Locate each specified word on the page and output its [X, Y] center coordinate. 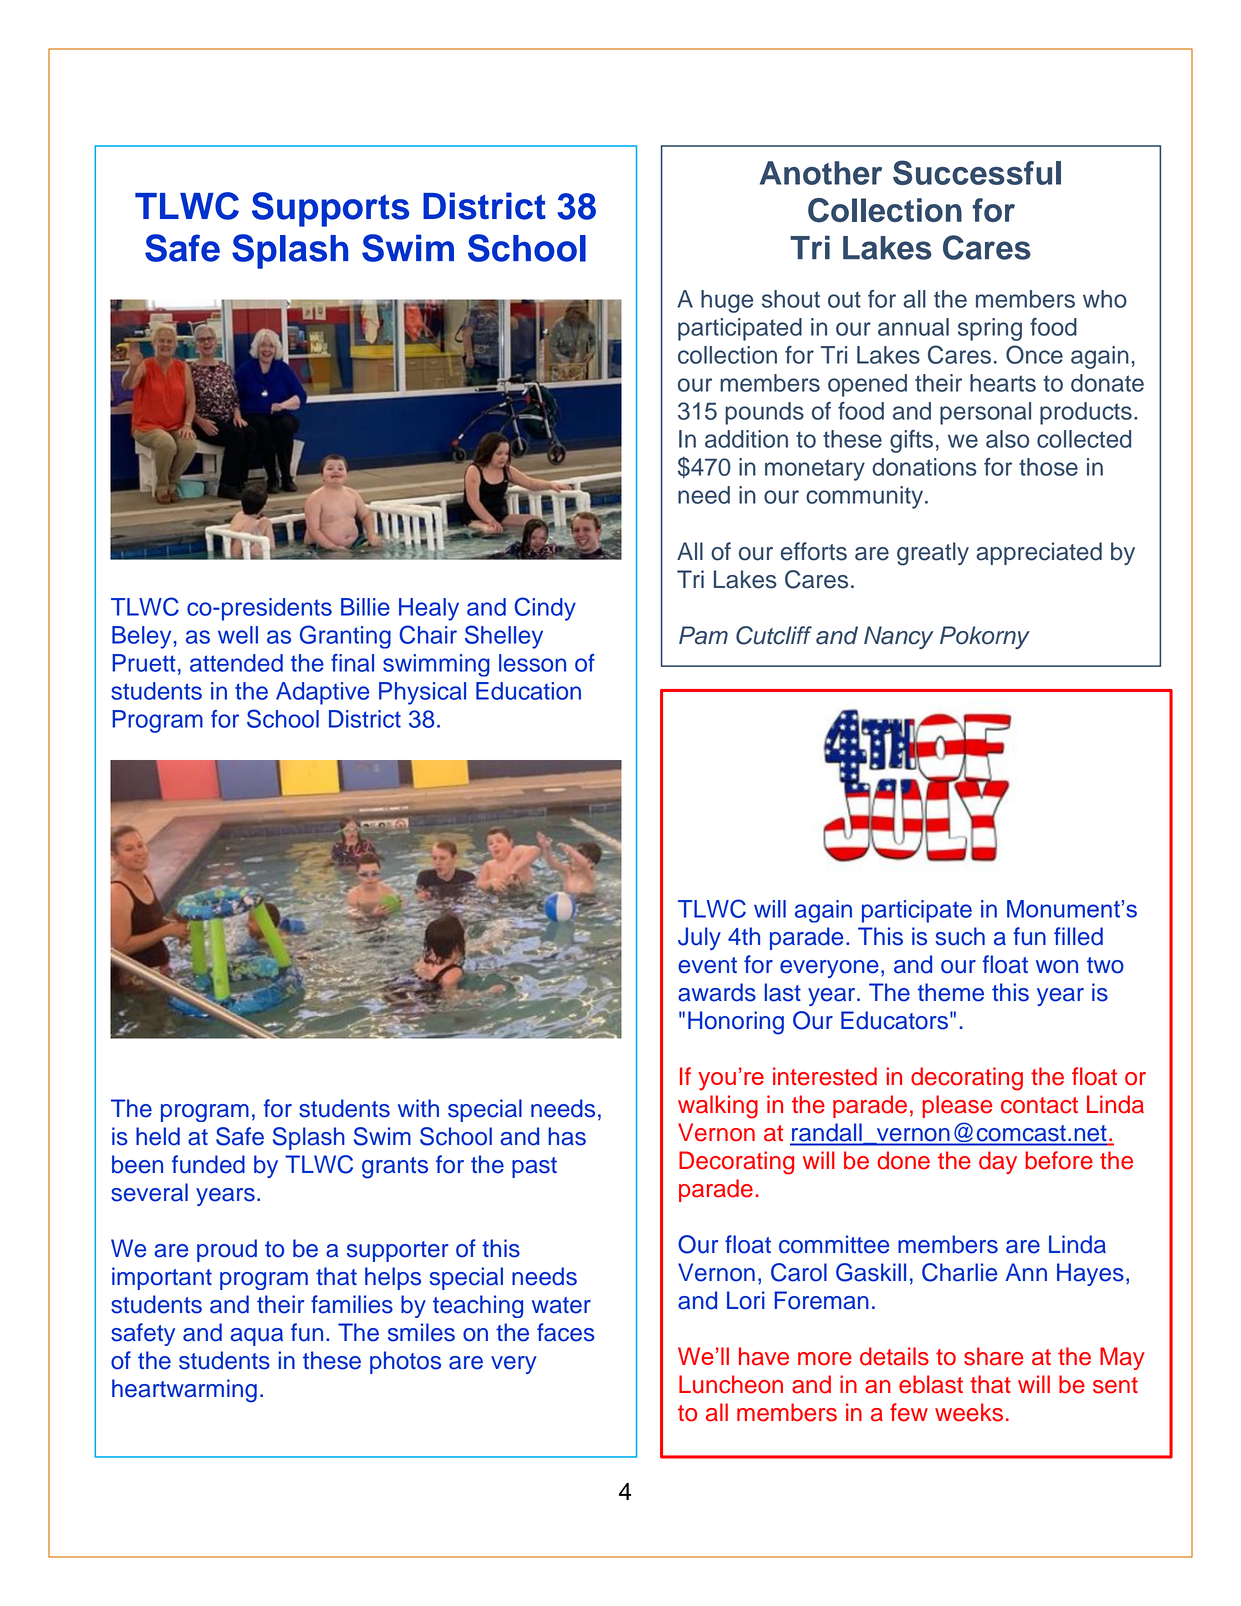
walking [718, 1107]
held [158, 1136]
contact [1039, 1105]
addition [746, 439]
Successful [977, 172]
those [1048, 467]
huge [727, 301]
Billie [365, 607]
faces [566, 1332]
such [960, 936]
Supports [330, 209]
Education [528, 691]
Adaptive [322, 693]
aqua [256, 1337]
